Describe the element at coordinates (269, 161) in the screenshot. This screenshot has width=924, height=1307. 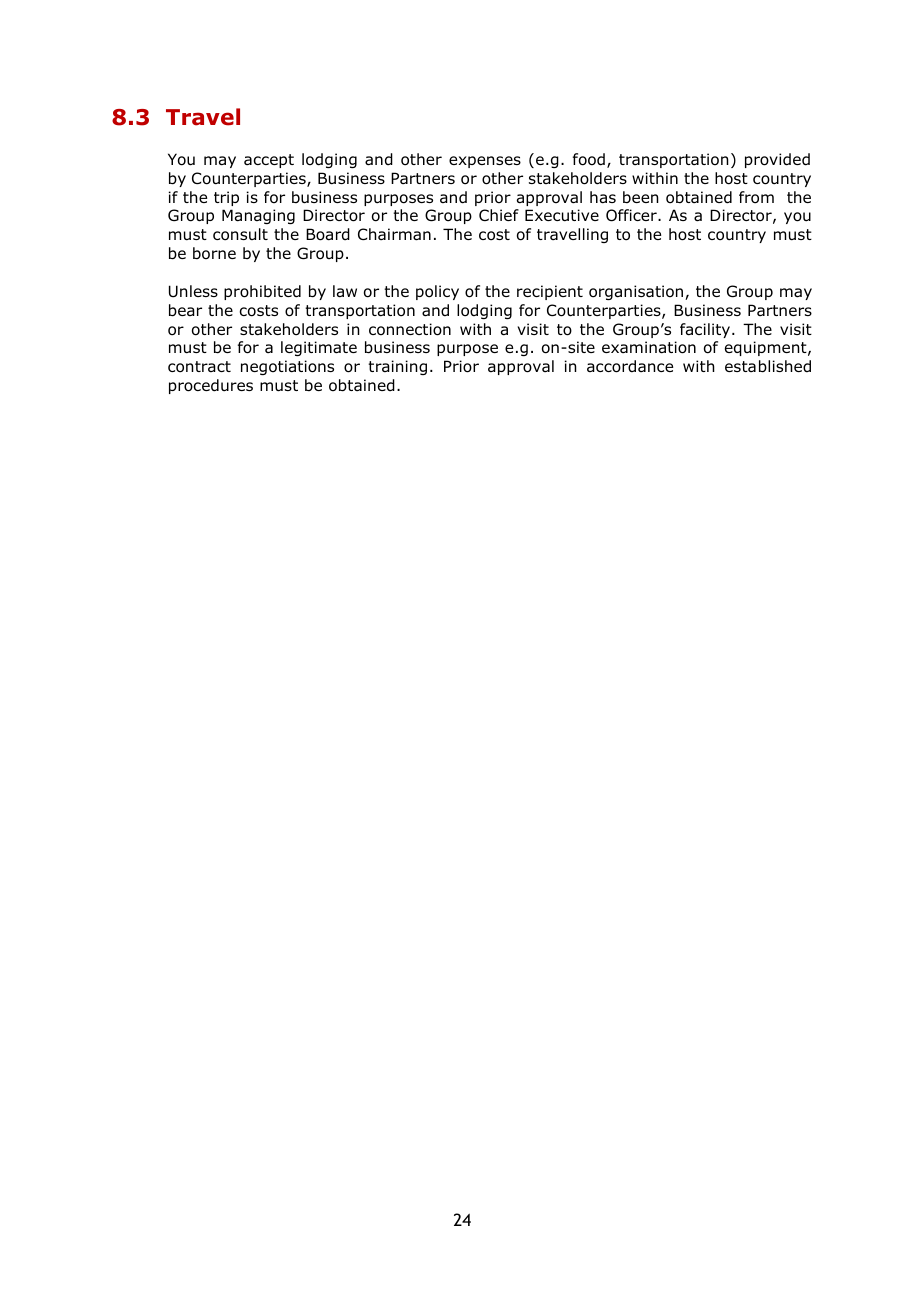
I see `accept` at that location.
